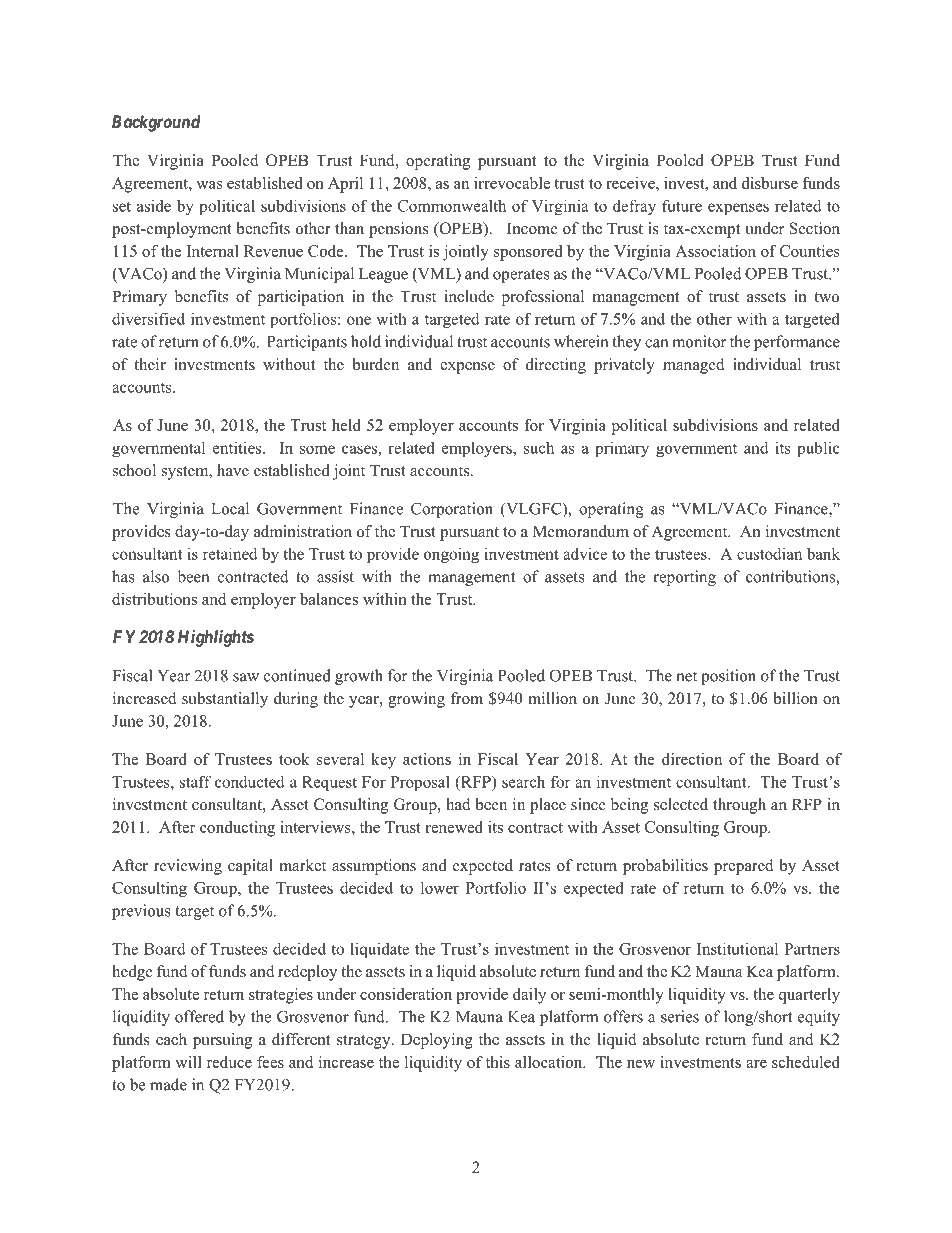 This document has width=952, height=1233. Describe the element at coordinates (467, 698) in the document. I see `from` at that location.
